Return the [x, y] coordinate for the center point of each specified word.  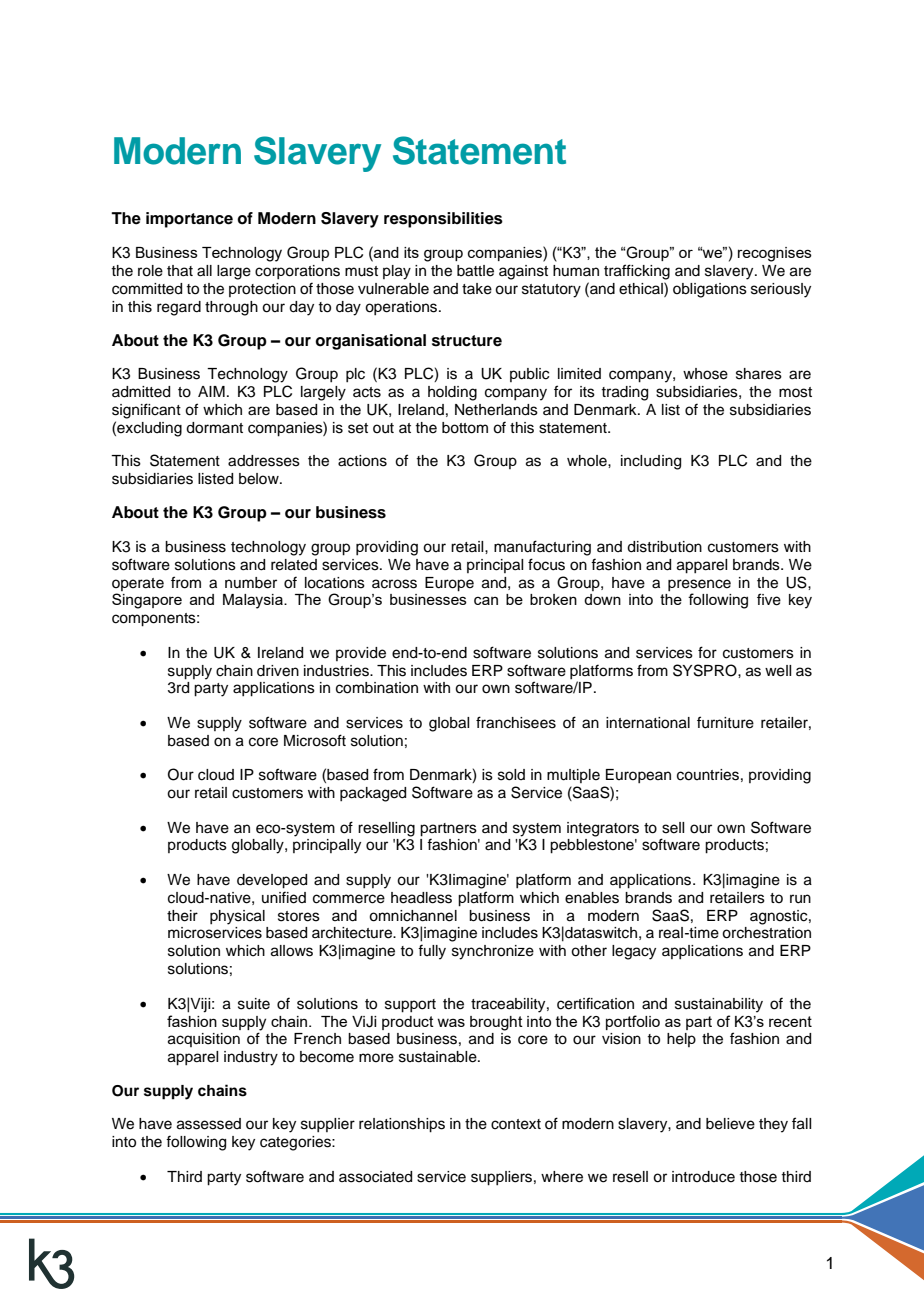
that [180, 271]
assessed [209, 1124]
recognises [775, 254]
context [516, 1124]
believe [730, 1124]
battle [475, 271]
